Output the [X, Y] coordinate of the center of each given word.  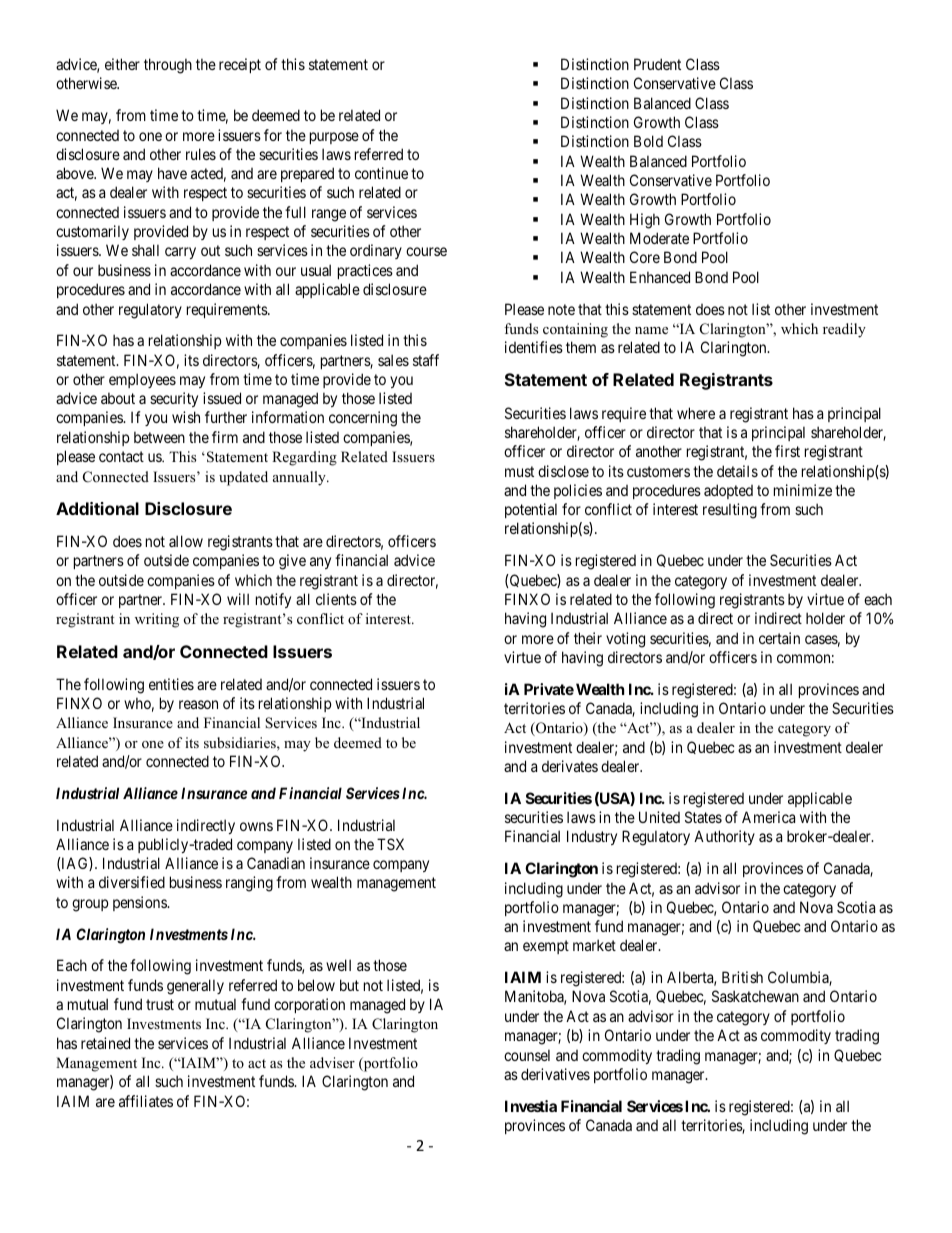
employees [142, 380]
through [168, 66]
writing [157, 620]
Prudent [657, 64]
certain [779, 638]
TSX [390, 844]
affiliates [146, 1101]
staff [426, 360]
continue [381, 173]
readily [844, 330]
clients [336, 599]
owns [256, 826]
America [768, 817]
